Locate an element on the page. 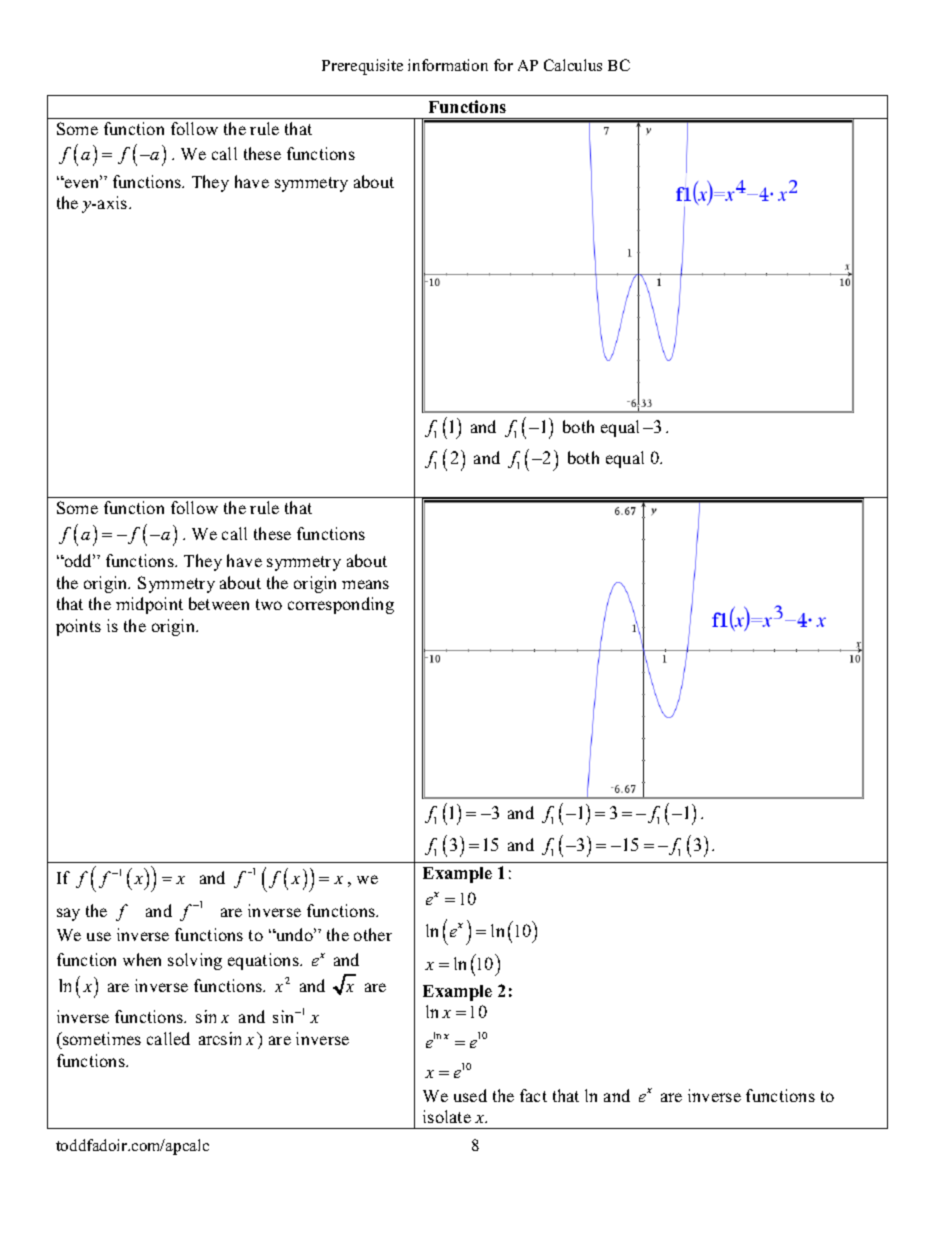 This page has height=1233, width=952. say is located at coordinates (68, 914).
